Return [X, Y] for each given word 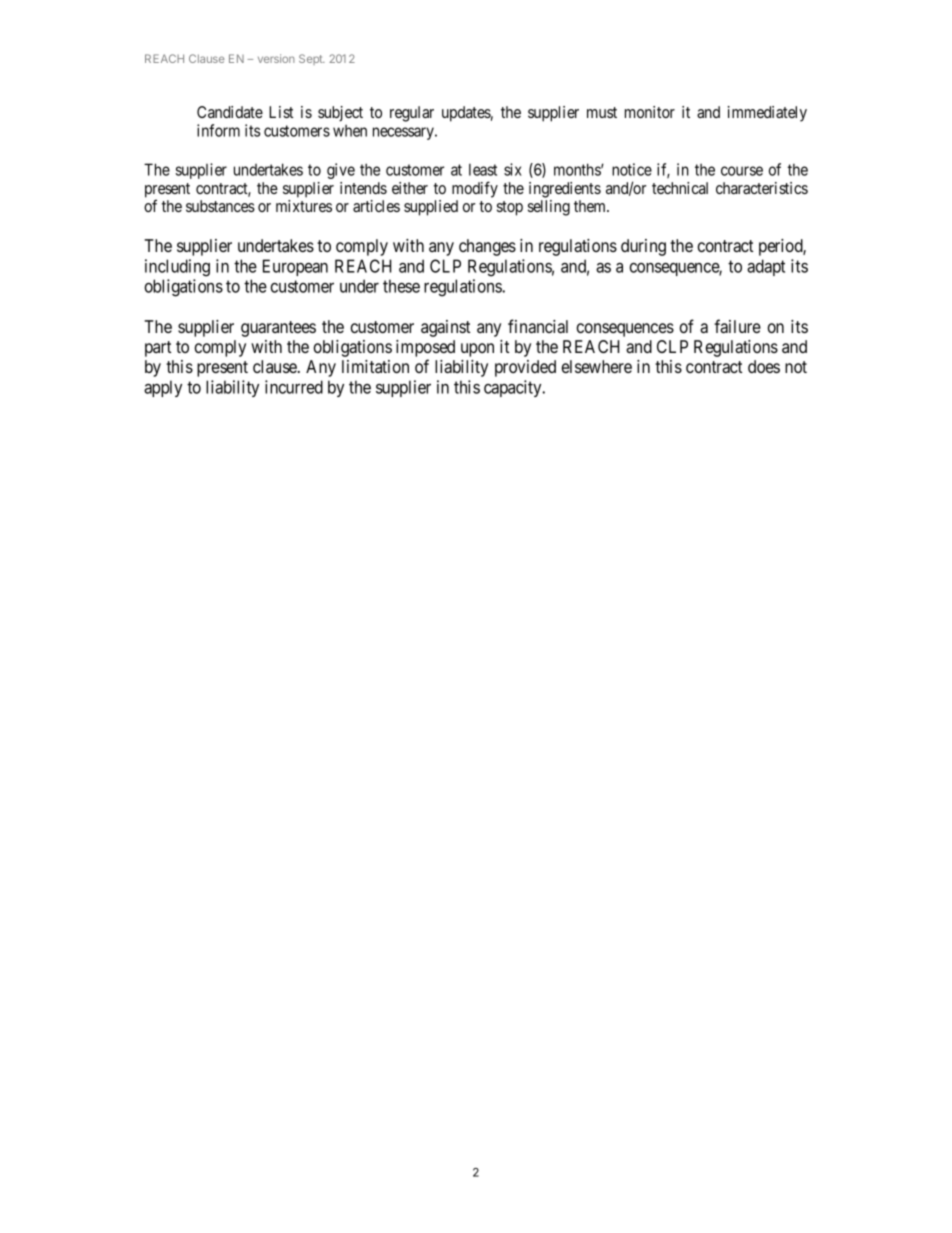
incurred [294, 387]
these [401, 286]
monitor [650, 112]
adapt [766, 267]
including [177, 268]
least [483, 169]
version [276, 58]
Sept [311, 59]
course [742, 171]
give [341, 171]
